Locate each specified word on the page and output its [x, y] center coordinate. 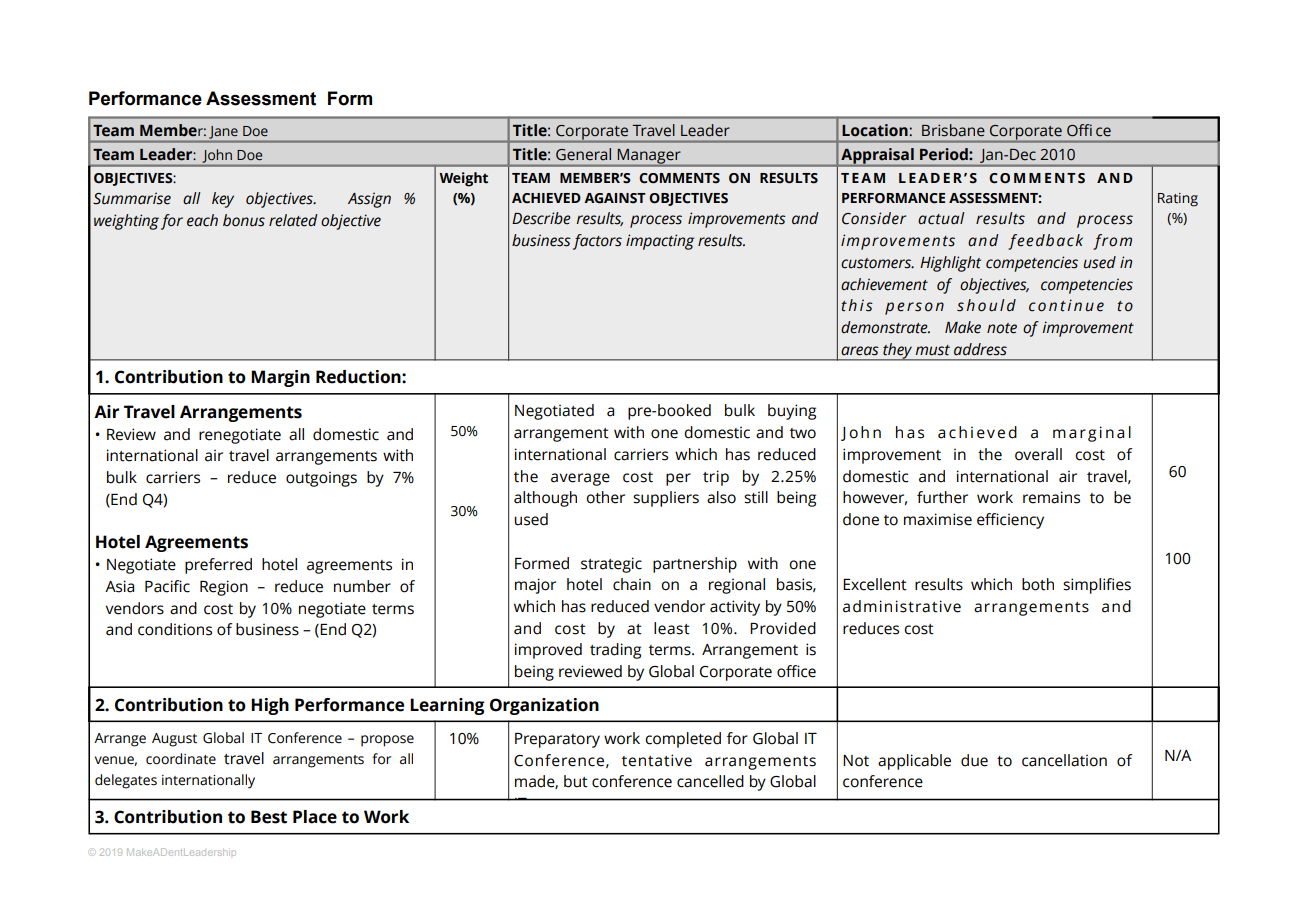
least [672, 628]
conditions [175, 629]
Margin [280, 378]
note [1002, 328]
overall [1038, 454]
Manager [649, 157]
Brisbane [953, 130]
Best [269, 817]
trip [716, 478]
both [1038, 584]
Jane [223, 132]
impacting [660, 242]
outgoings [321, 479]
